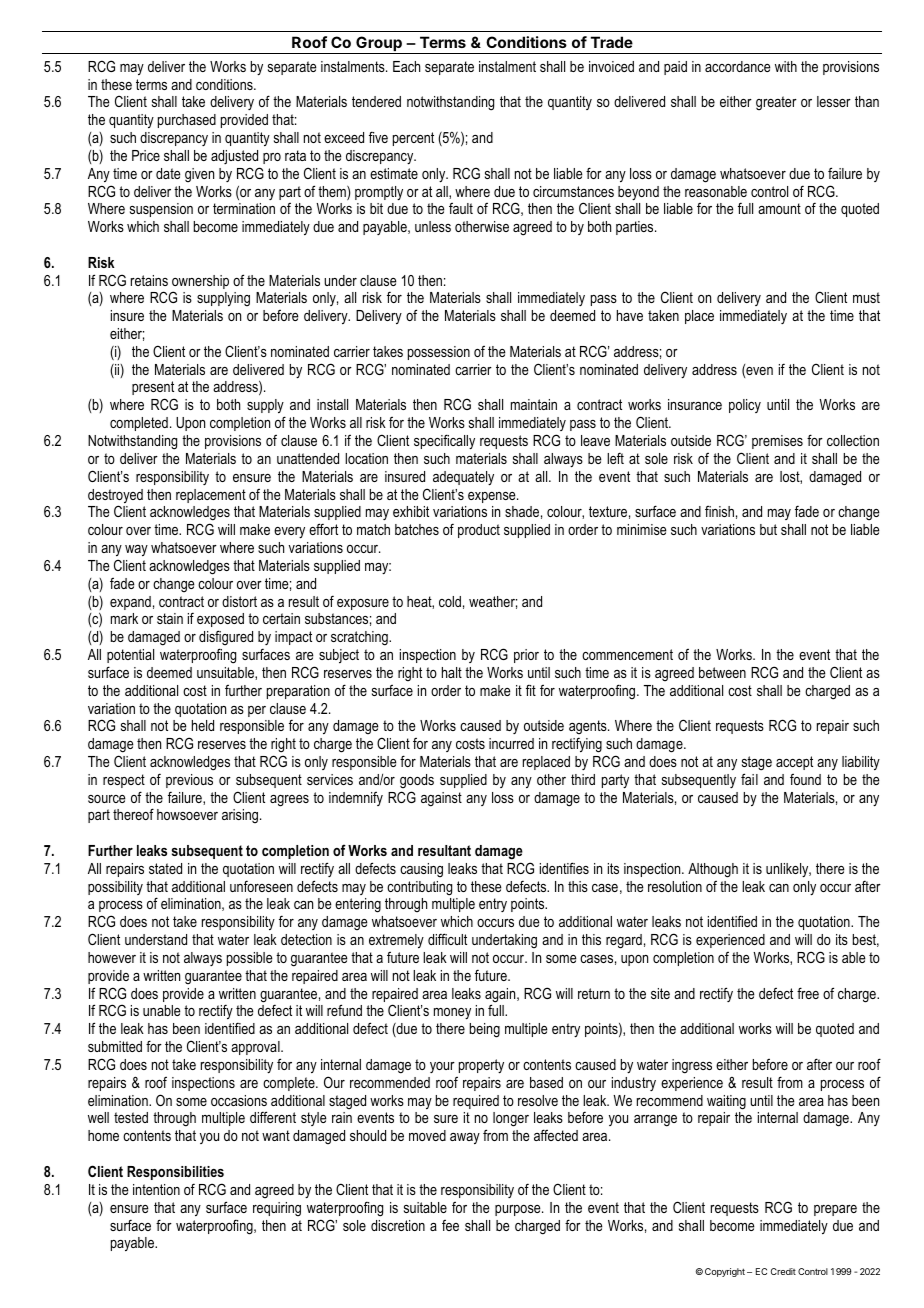 Image resolution: width=924 pixels, height=1308 pixels. Describe the element at coordinates (776, 103) in the image. I see `greater` at that location.
